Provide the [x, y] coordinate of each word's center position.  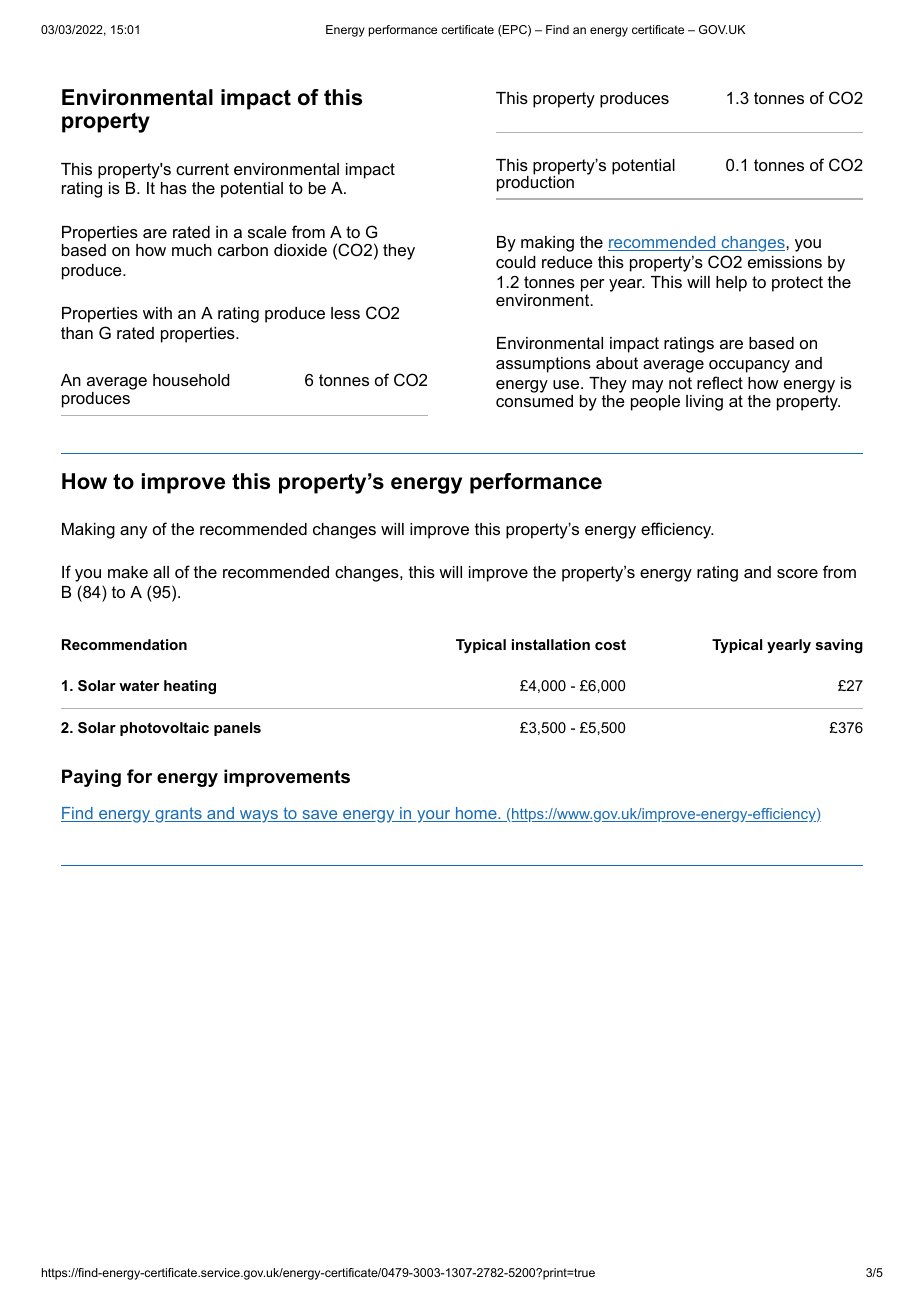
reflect [720, 382]
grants [178, 815]
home [476, 814]
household [191, 380]
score [797, 573]
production [535, 182]
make [128, 572]
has [174, 188]
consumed [534, 401]
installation [551, 644]
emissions [785, 262]
